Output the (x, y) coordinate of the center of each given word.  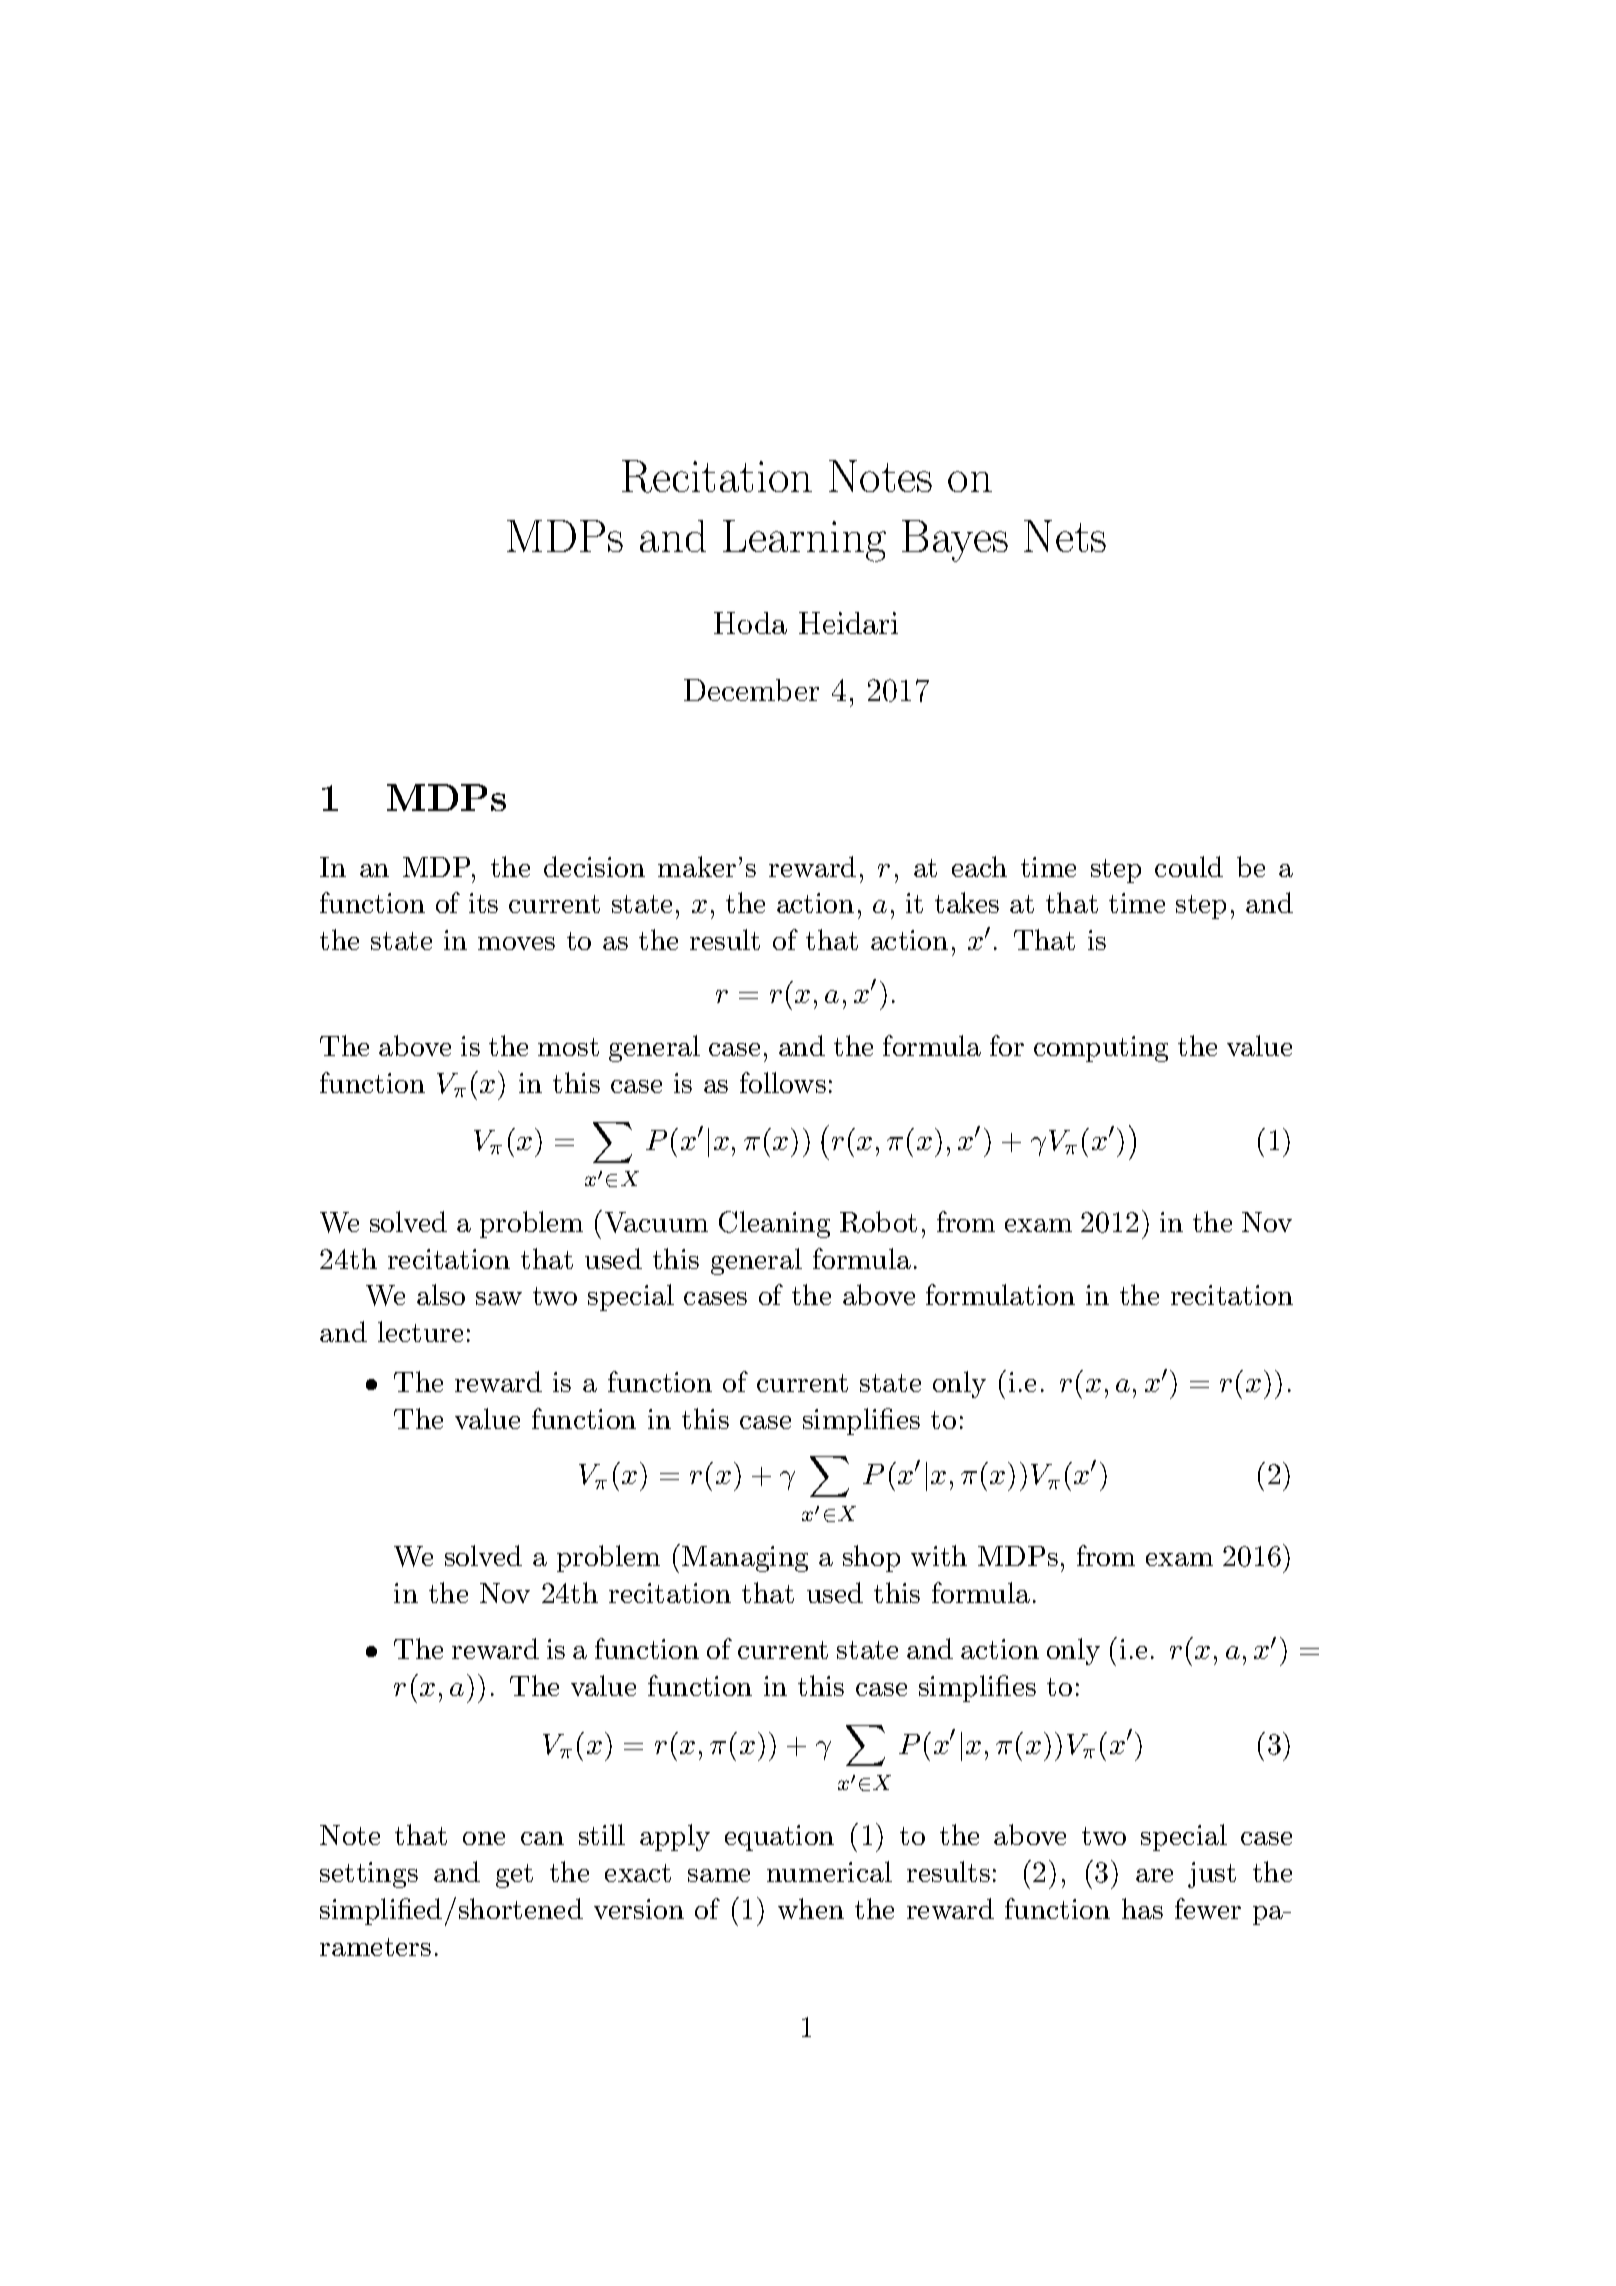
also (441, 1294)
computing (1101, 1049)
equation (779, 1838)
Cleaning (774, 1224)
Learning (804, 541)
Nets (1065, 536)
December (751, 690)
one (484, 1838)
